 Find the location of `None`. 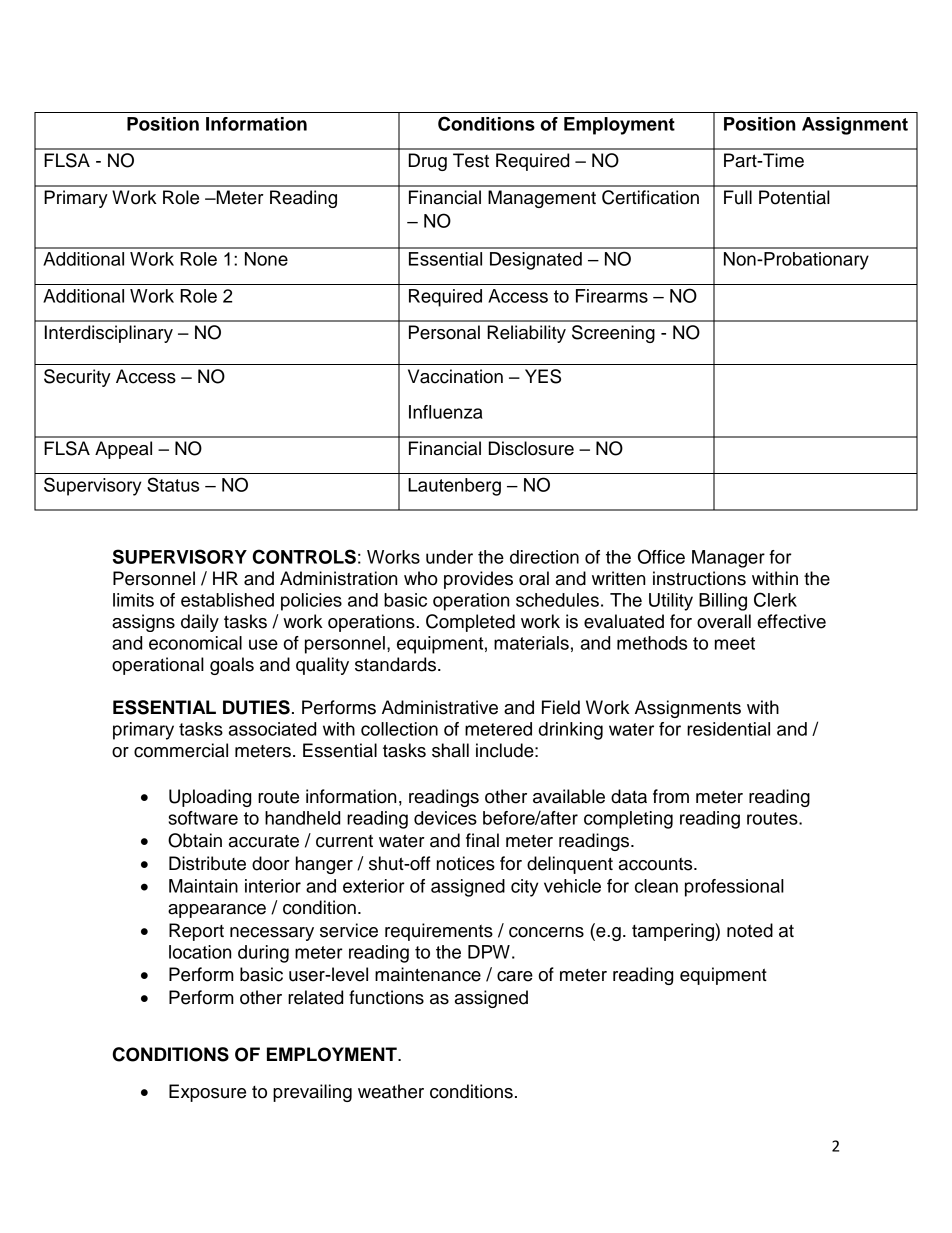

None is located at coordinates (266, 259).
